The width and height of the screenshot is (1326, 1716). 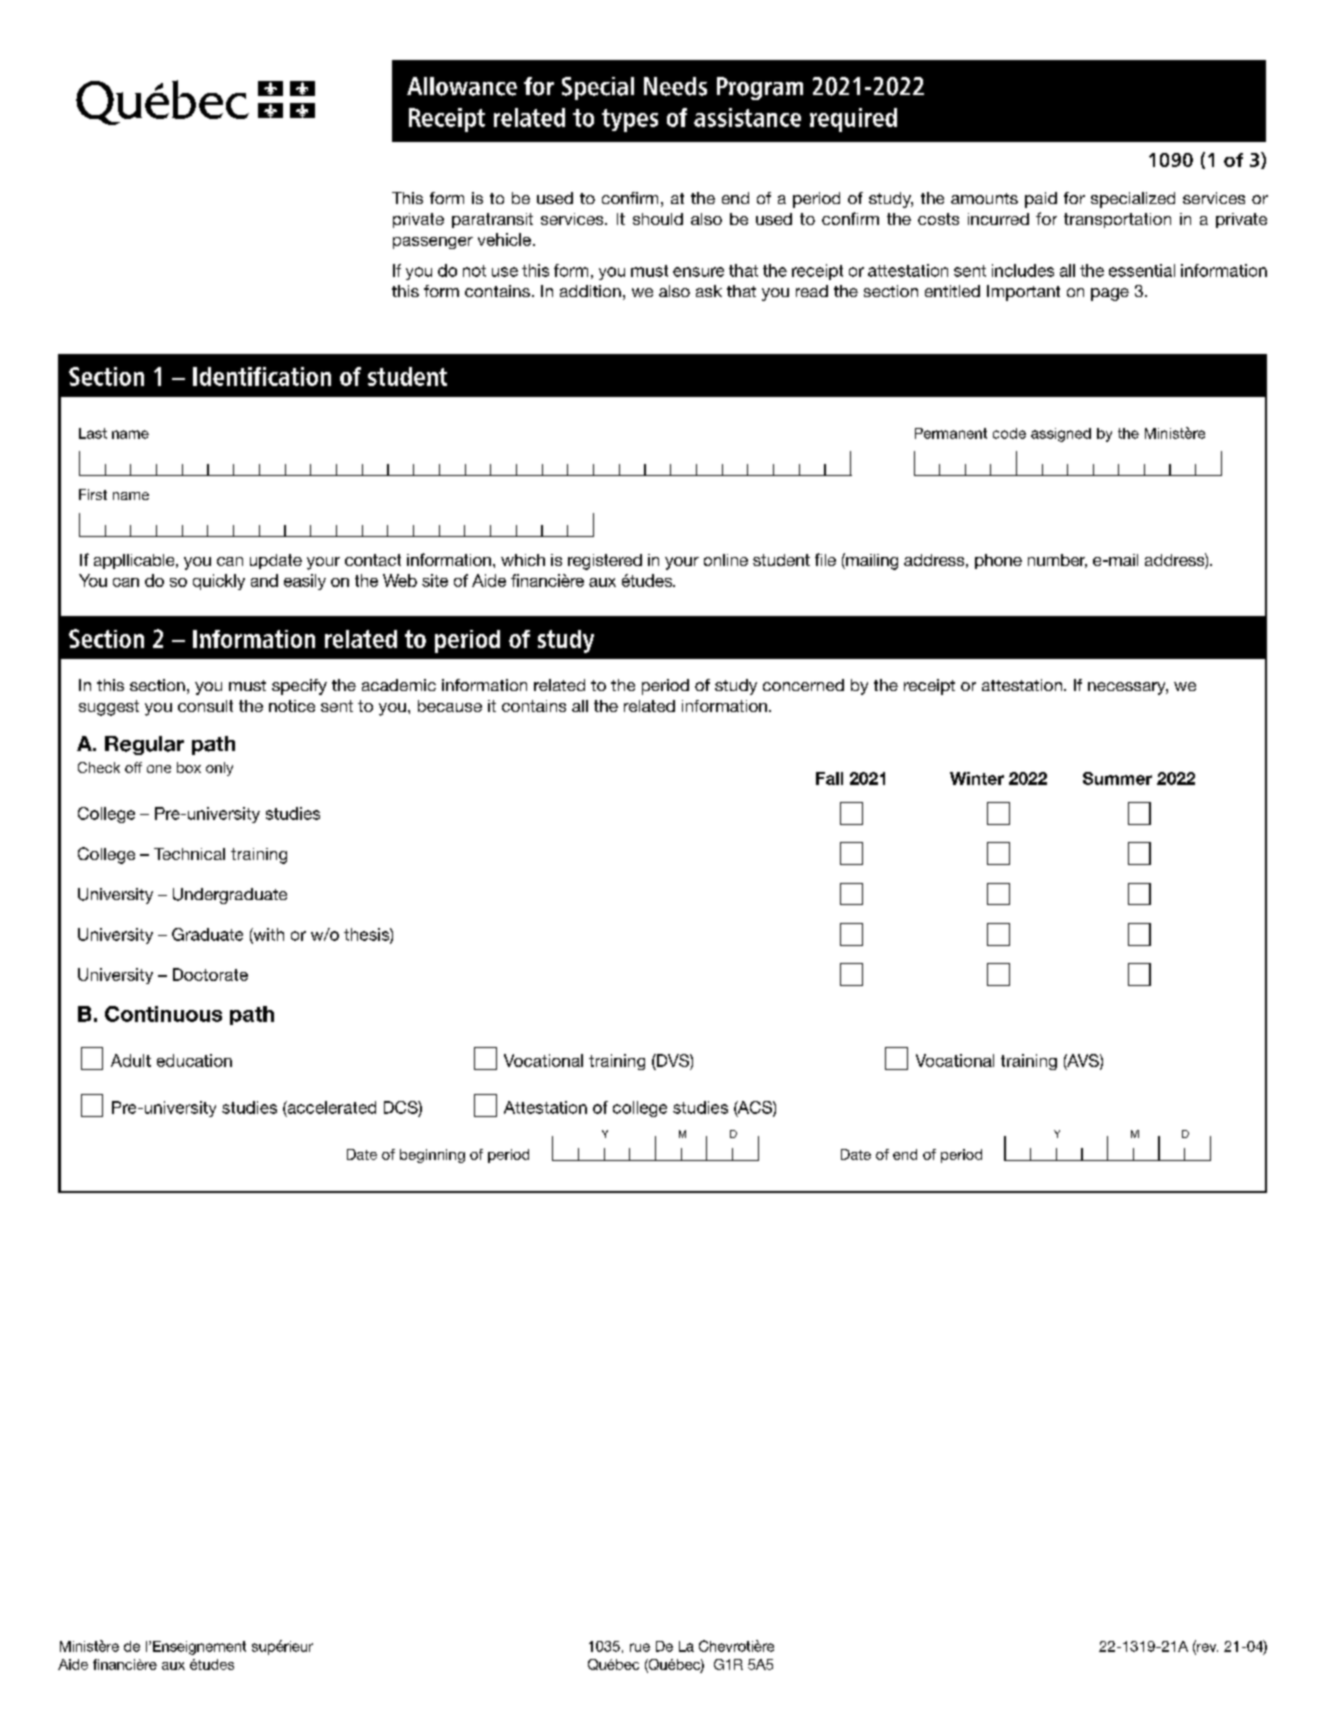 I want to click on quickly, so click(x=219, y=582).
